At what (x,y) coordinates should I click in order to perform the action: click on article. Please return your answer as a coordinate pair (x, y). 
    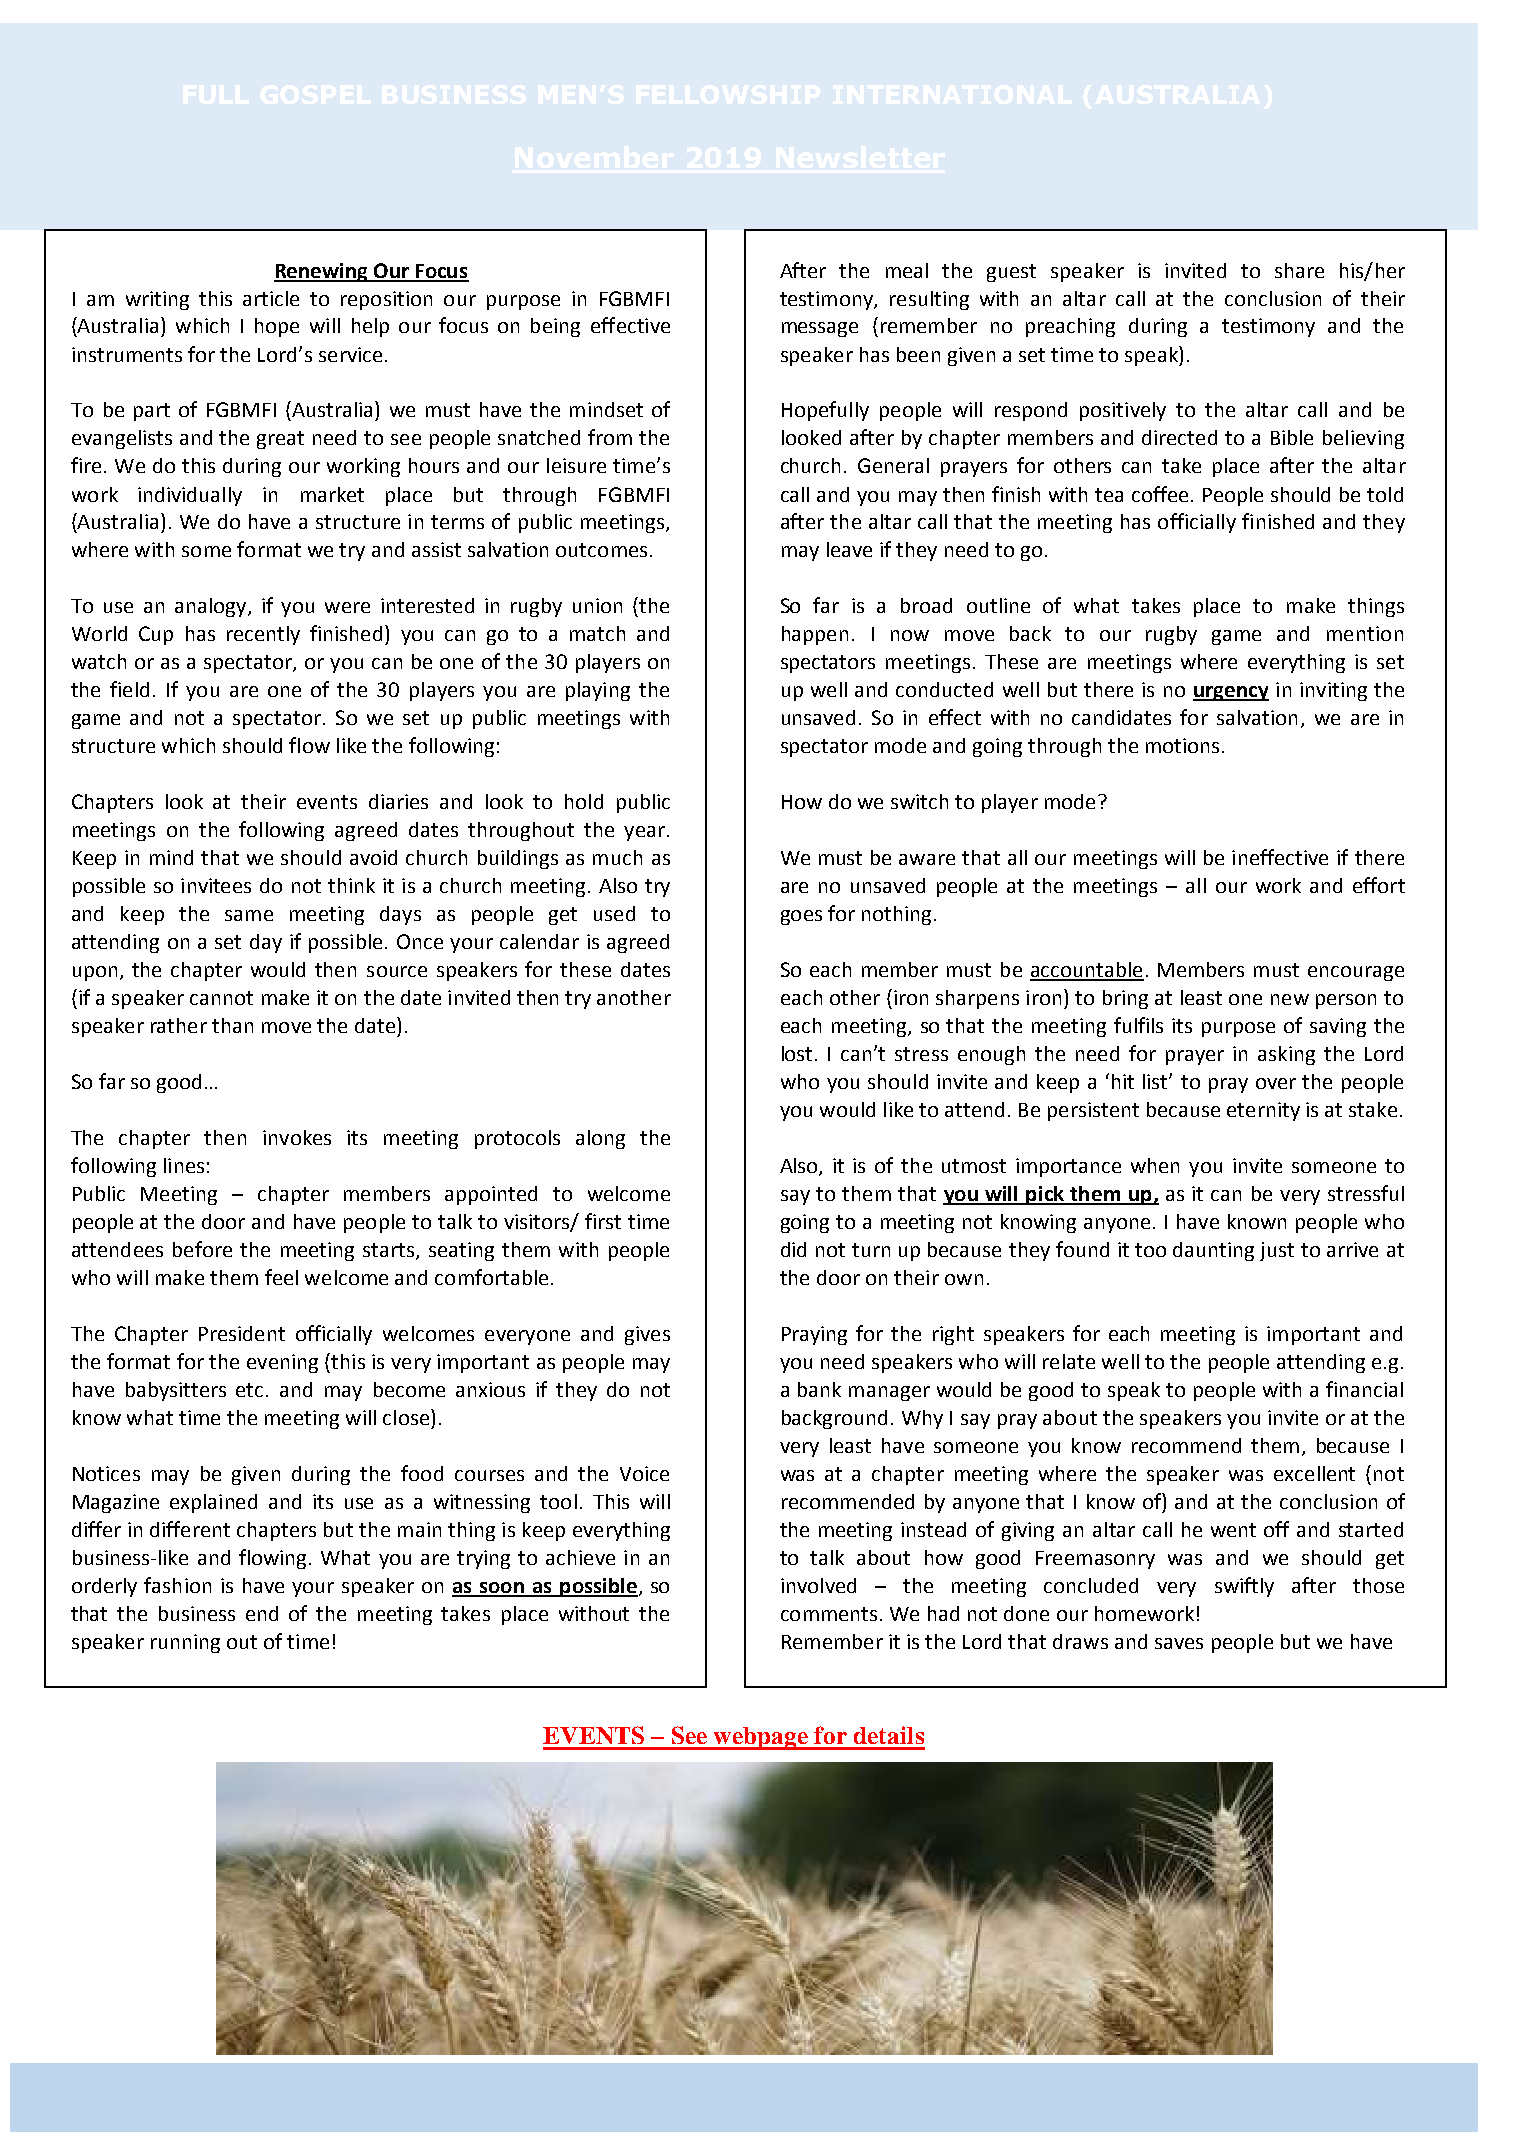
    Looking at the image, I should click on (271, 298).
